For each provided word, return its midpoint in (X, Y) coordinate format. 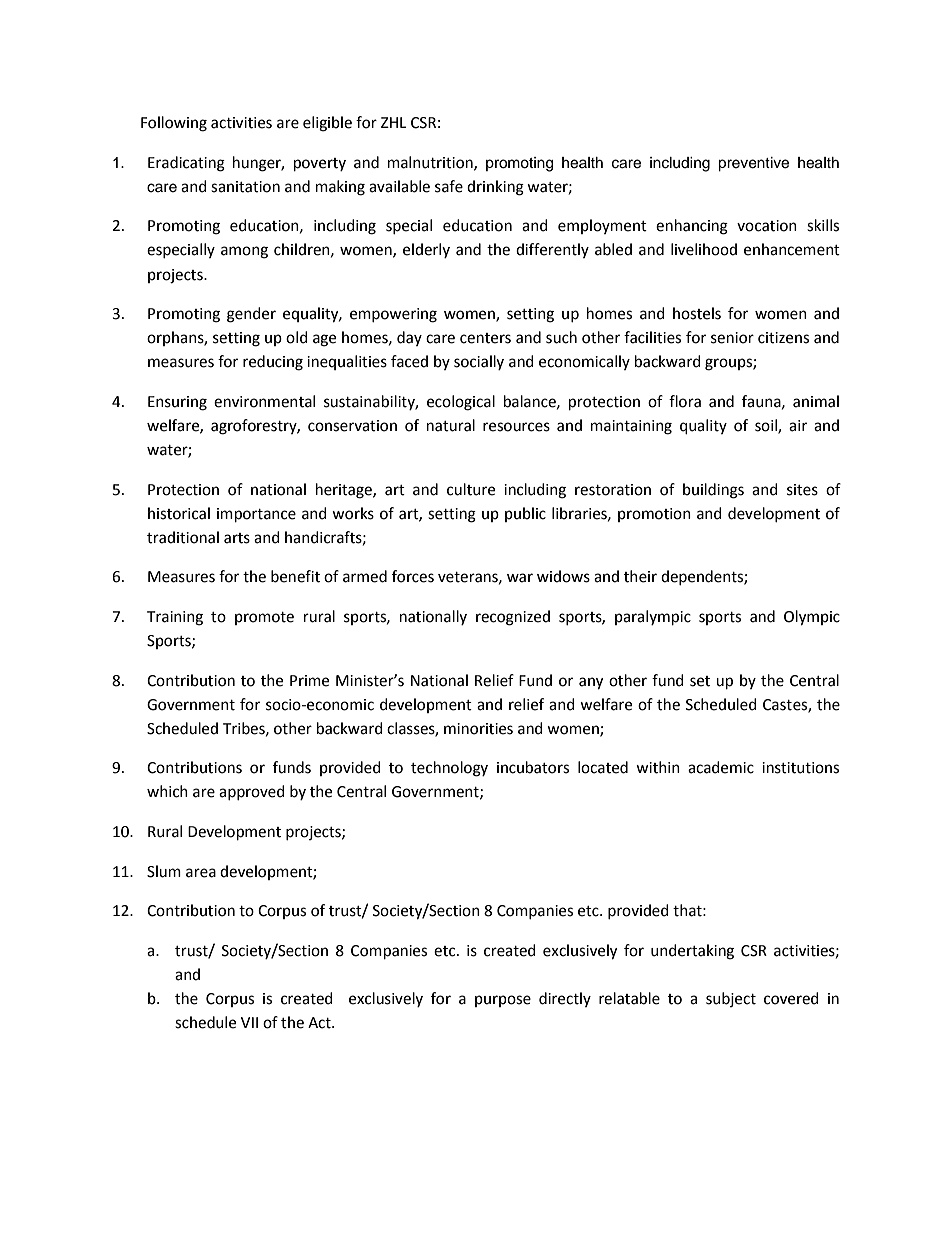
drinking (495, 188)
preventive (753, 164)
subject (731, 999)
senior (732, 338)
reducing (273, 363)
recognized (513, 618)
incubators (533, 767)
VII (249, 1022)
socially (479, 362)
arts (237, 538)
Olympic (812, 618)
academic (721, 767)
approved (252, 792)
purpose (503, 1001)
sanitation (245, 187)
